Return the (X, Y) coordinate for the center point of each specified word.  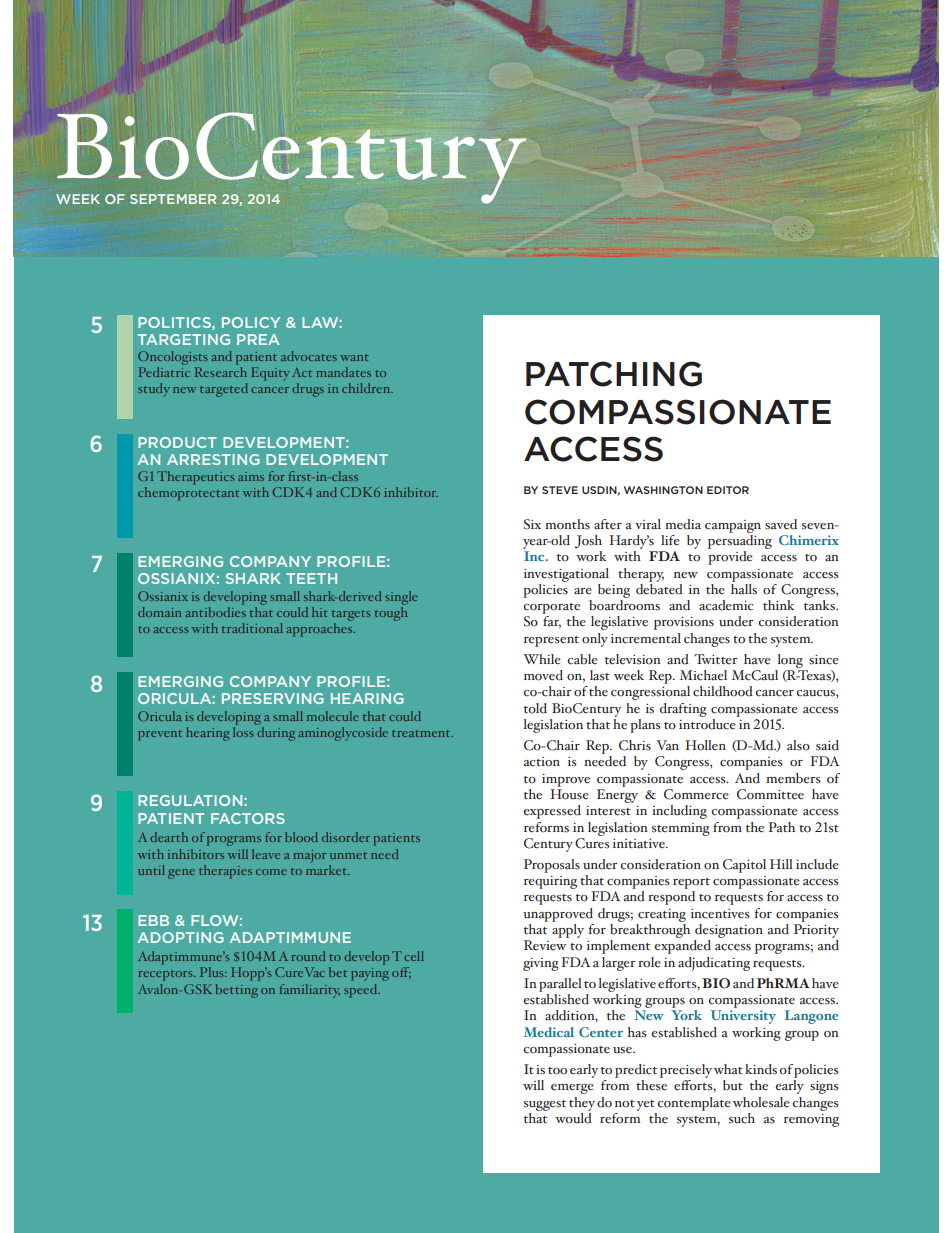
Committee (770, 794)
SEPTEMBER (173, 199)
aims (251, 476)
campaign (733, 526)
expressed (552, 812)
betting (237, 991)
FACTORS (248, 818)
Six (532, 524)
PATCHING (614, 374)
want (354, 357)
